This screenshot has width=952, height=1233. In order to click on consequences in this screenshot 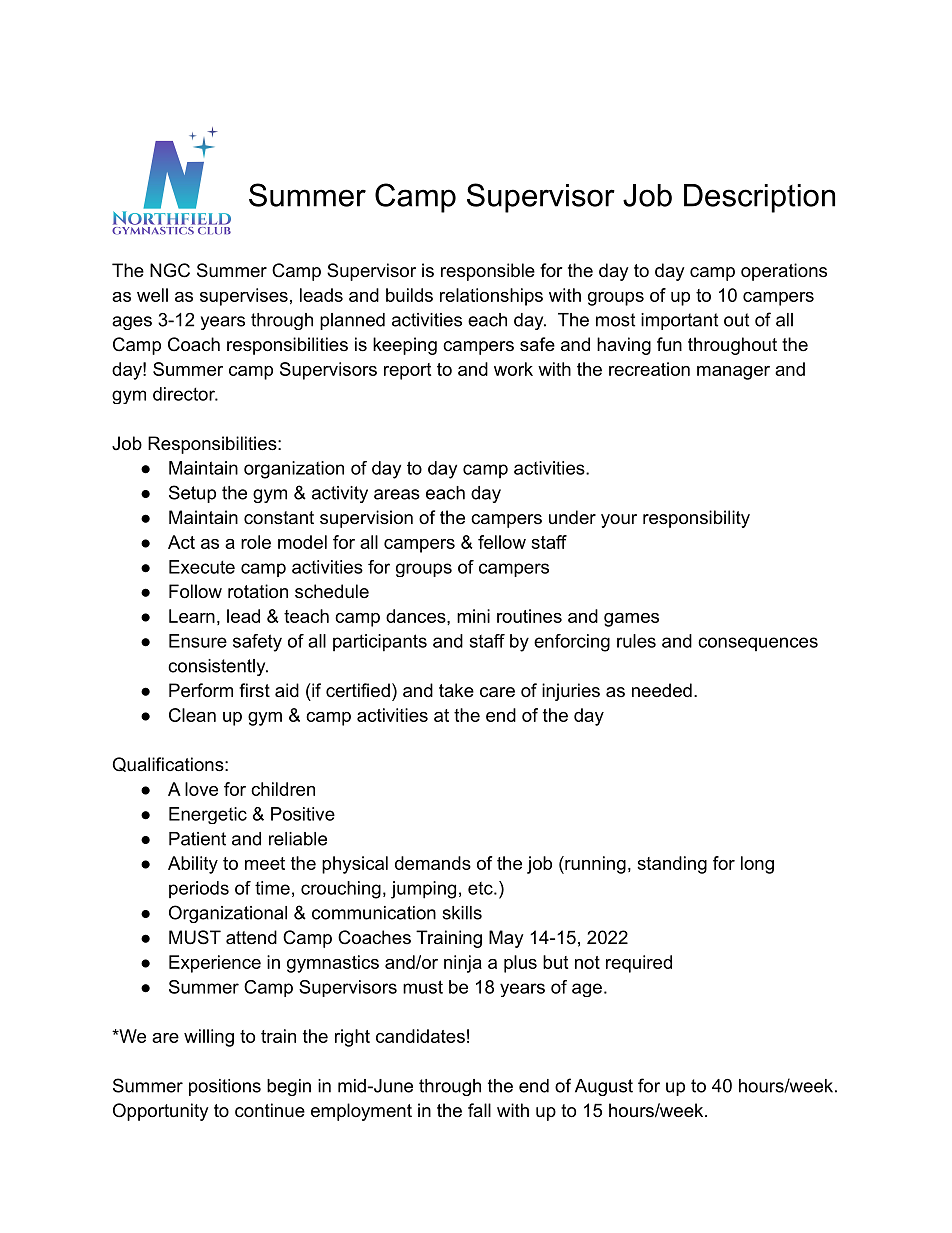, I will do `click(758, 644)`.
